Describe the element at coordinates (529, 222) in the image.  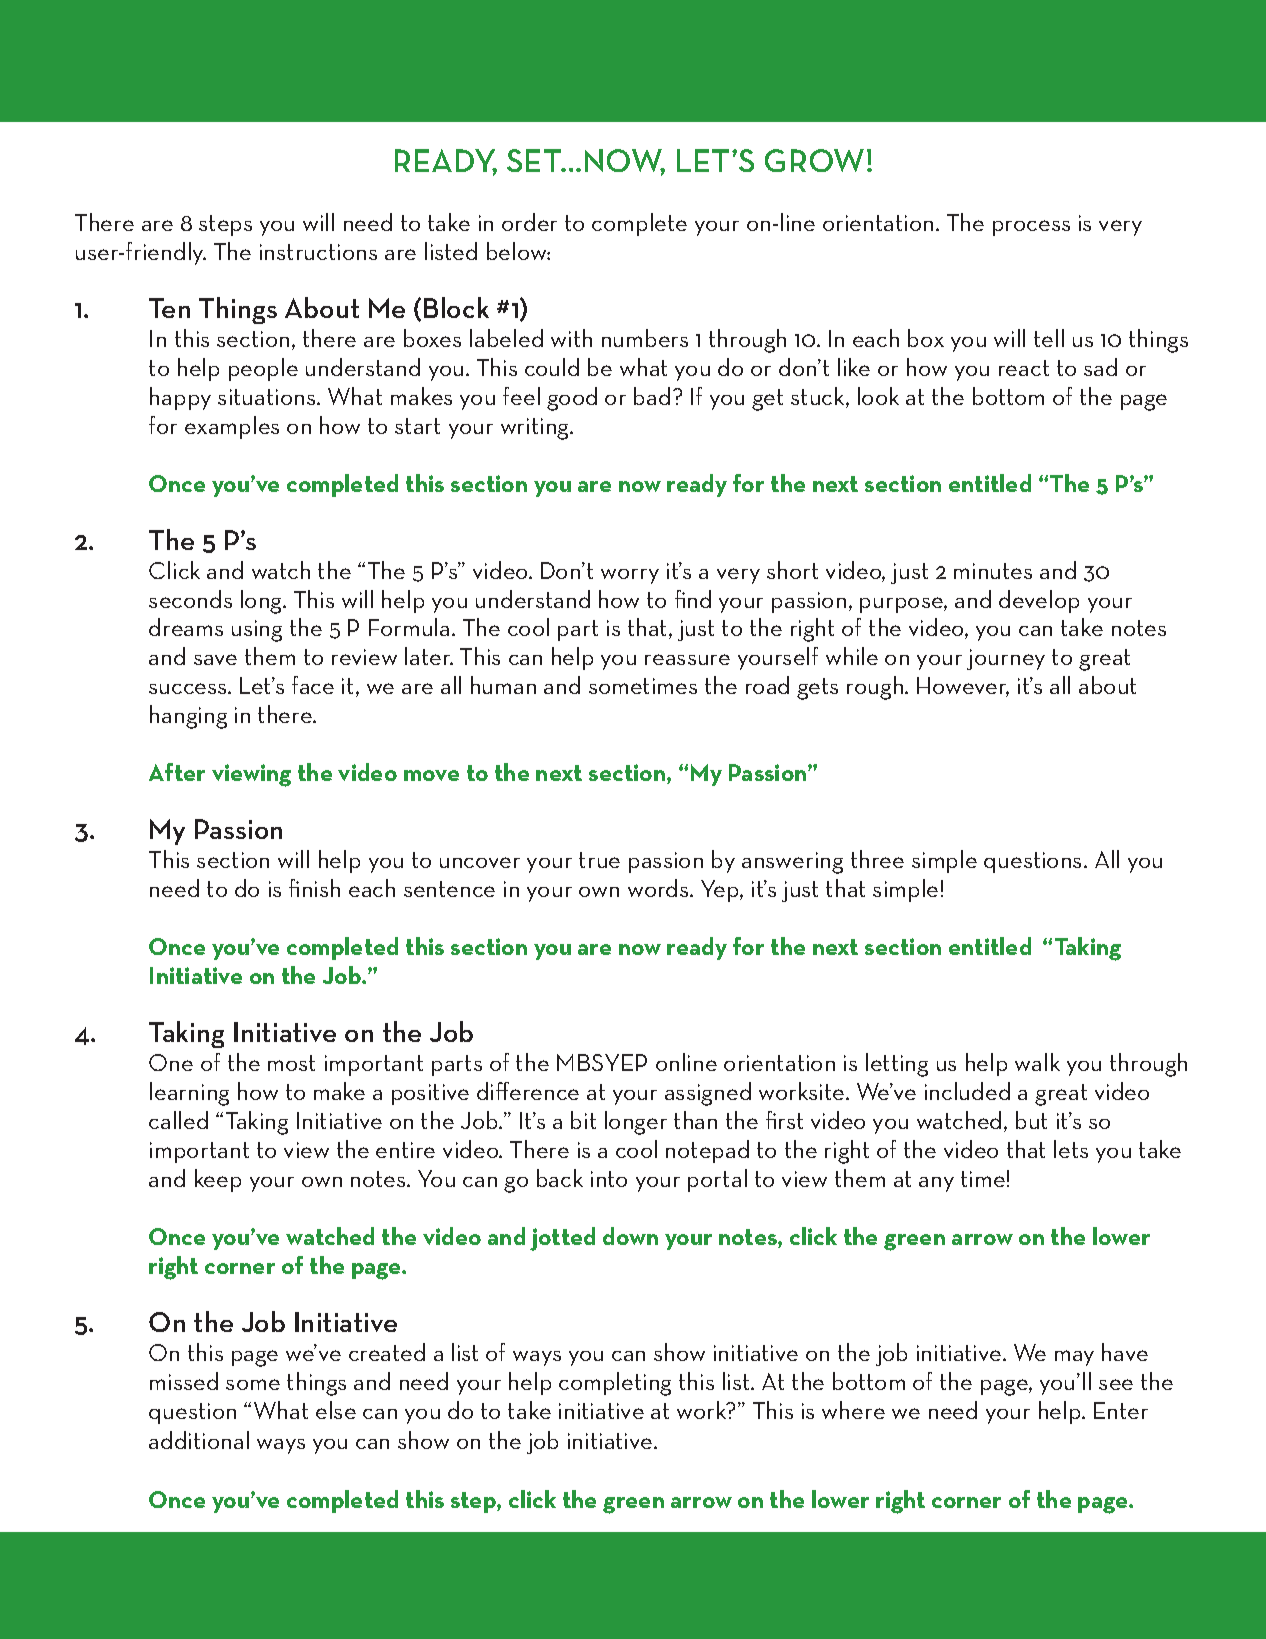
I see `order` at that location.
